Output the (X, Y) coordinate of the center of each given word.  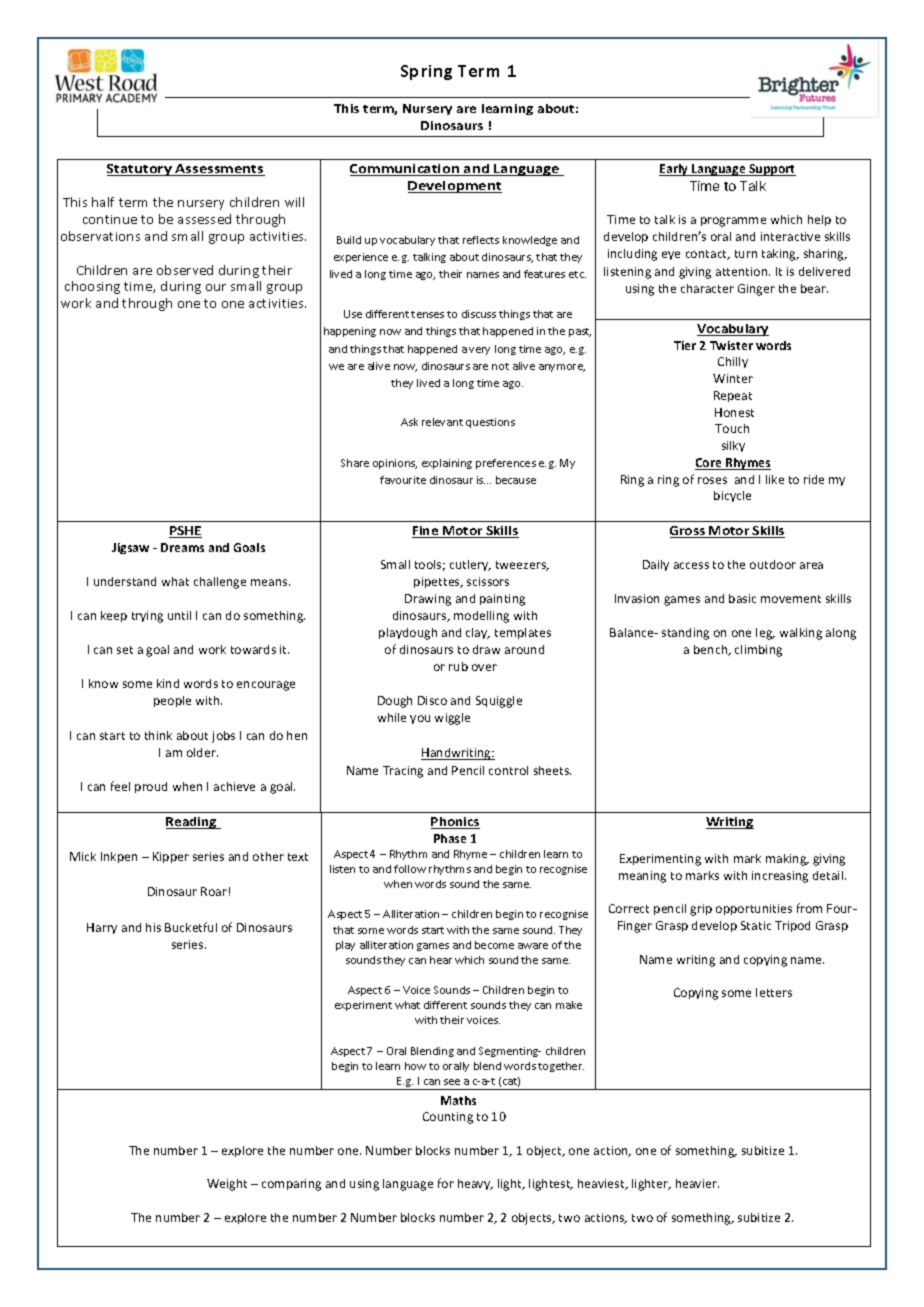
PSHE (185, 532)
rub (458, 666)
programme (733, 222)
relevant (442, 422)
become (494, 945)
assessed (204, 219)
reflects (481, 240)
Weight (227, 1185)
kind (168, 683)
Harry (102, 928)
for (446, 1183)
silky (733, 446)
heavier (697, 1183)
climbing (758, 651)
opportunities (754, 909)
